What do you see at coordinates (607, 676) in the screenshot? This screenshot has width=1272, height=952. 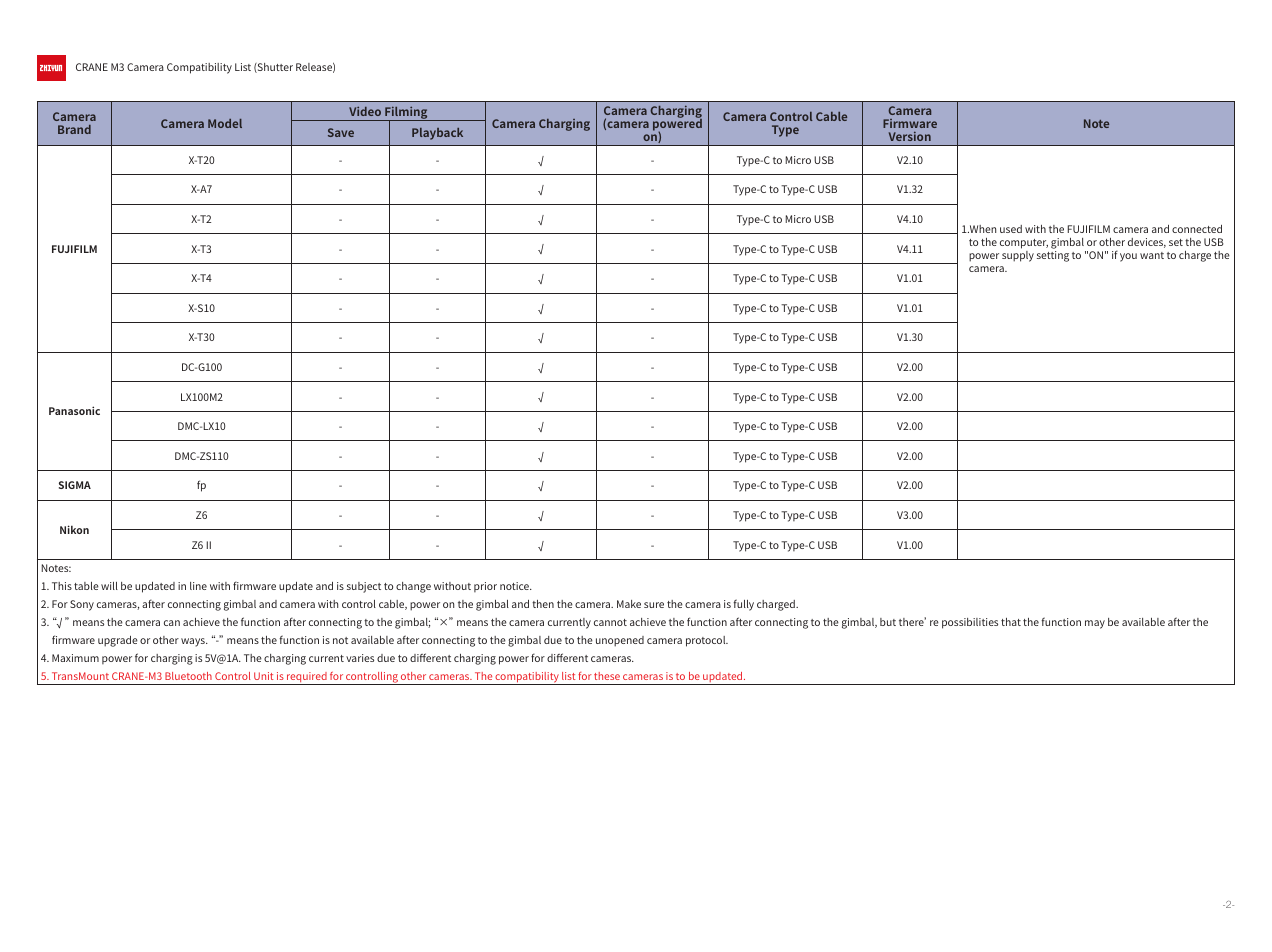 I see `these` at bounding box center [607, 676].
